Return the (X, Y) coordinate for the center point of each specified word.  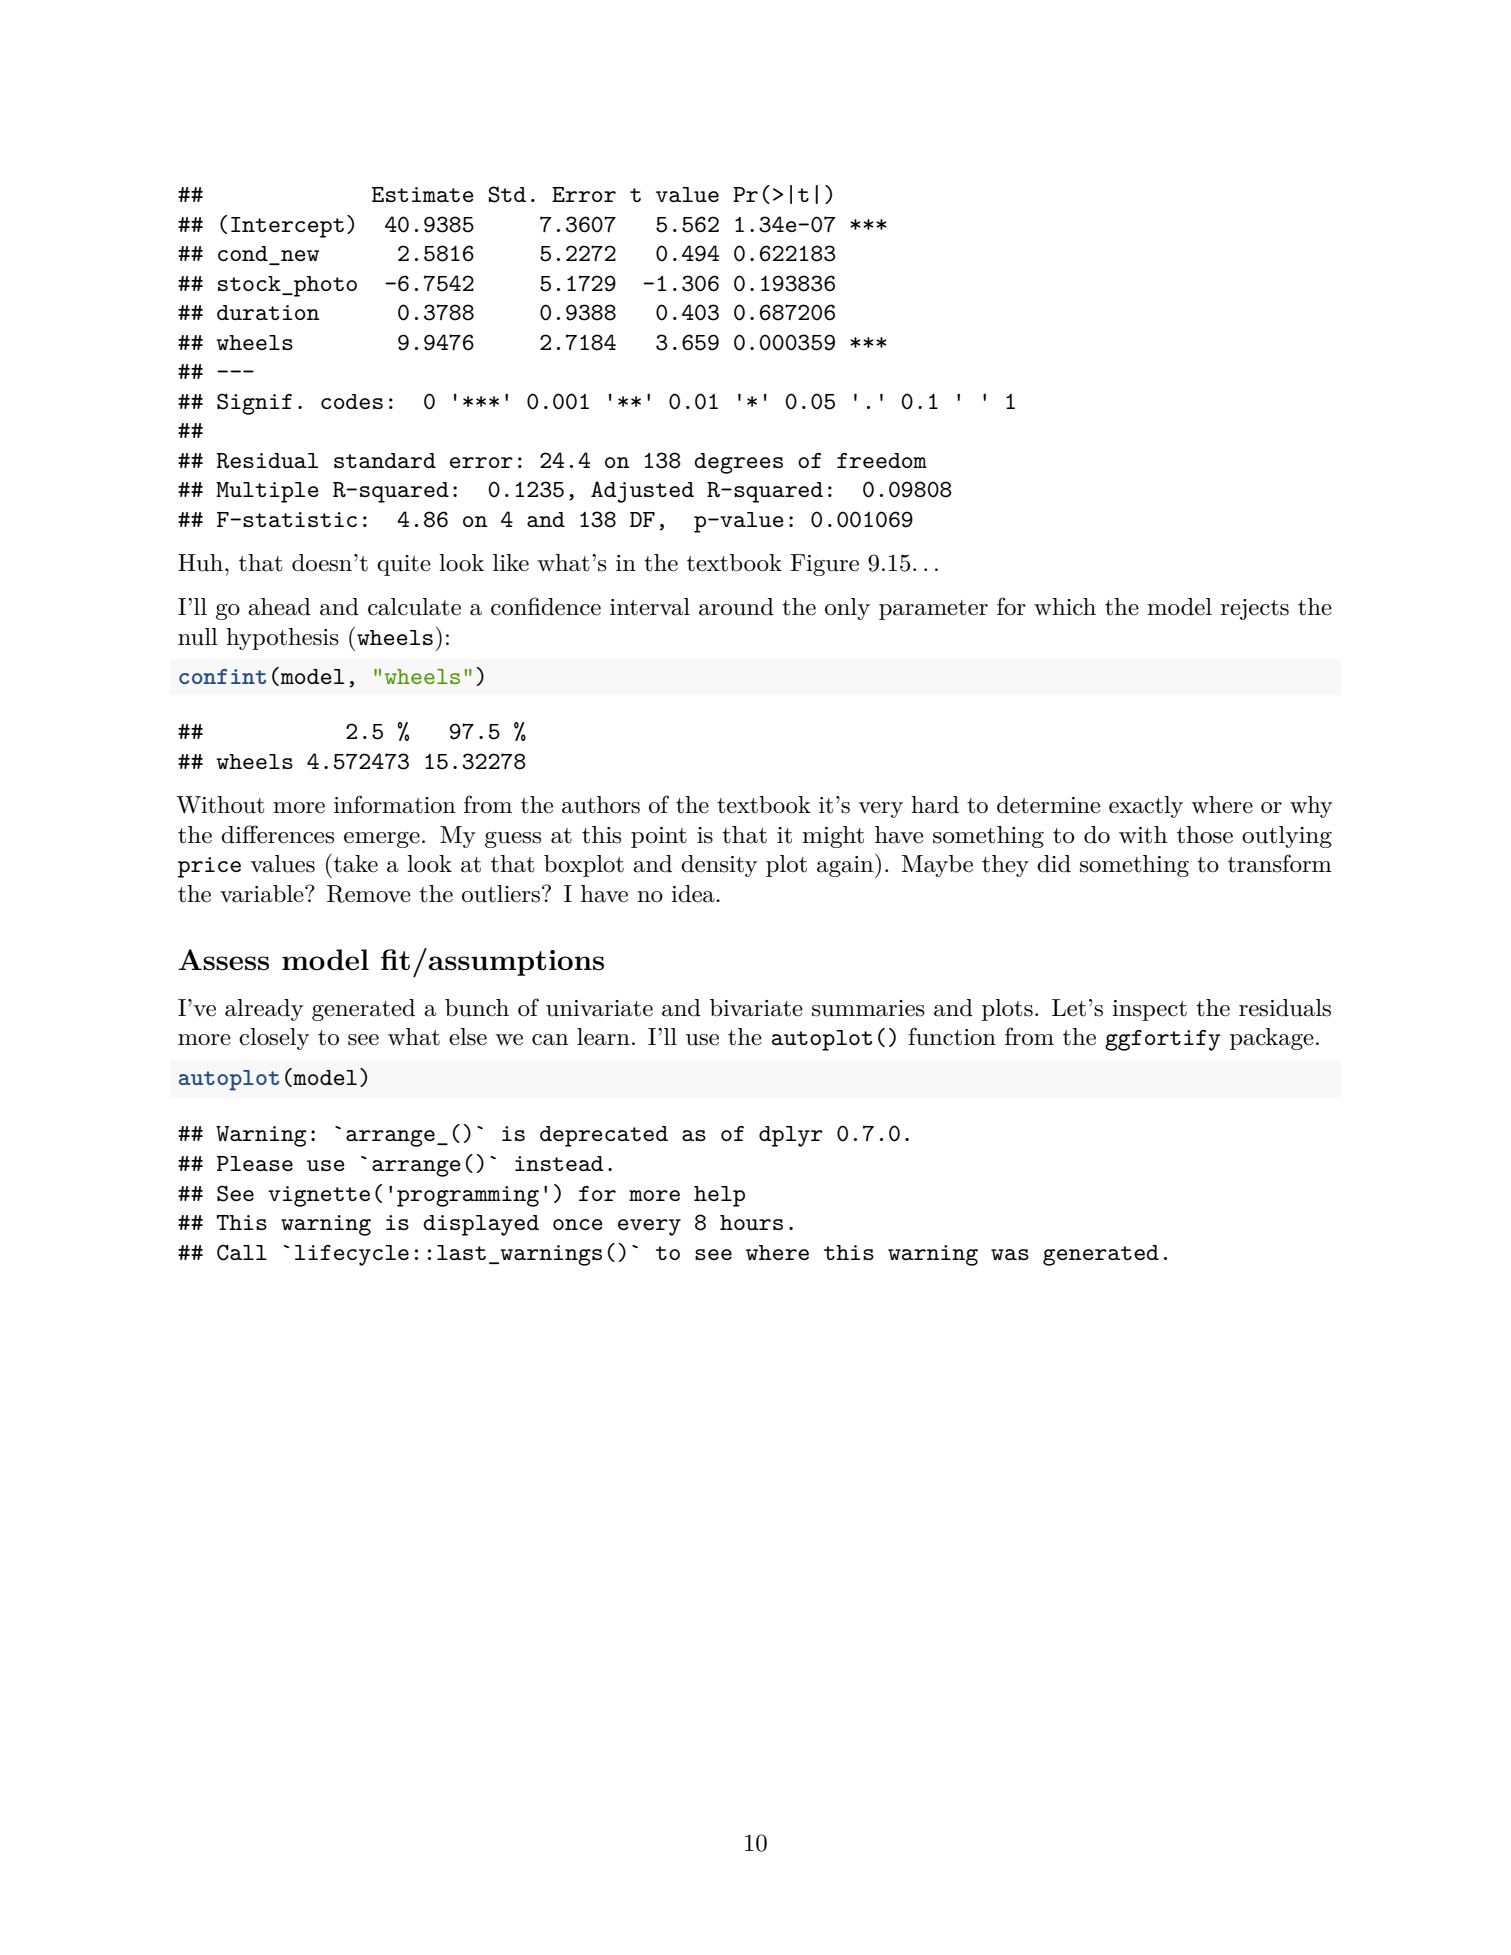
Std (507, 194)
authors (601, 805)
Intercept (287, 227)
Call (242, 1252)
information (395, 804)
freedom (882, 460)
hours (751, 1222)
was (1010, 1254)
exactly (1146, 807)
